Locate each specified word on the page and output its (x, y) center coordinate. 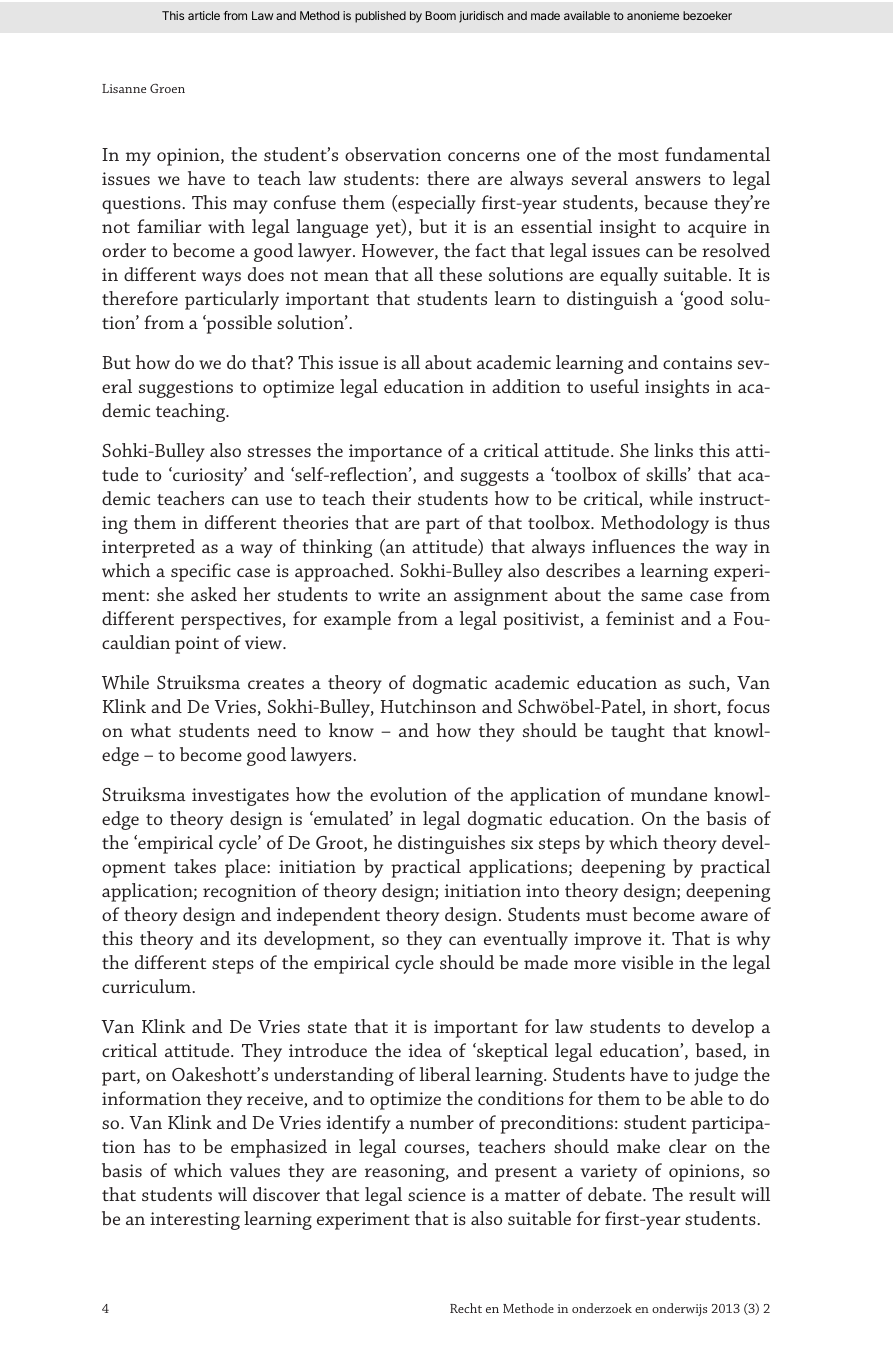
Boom (441, 15)
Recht (466, 1308)
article (204, 15)
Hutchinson (428, 706)
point (197, 645)
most (638, 155)
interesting (195, 1221)
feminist (640, 618)
